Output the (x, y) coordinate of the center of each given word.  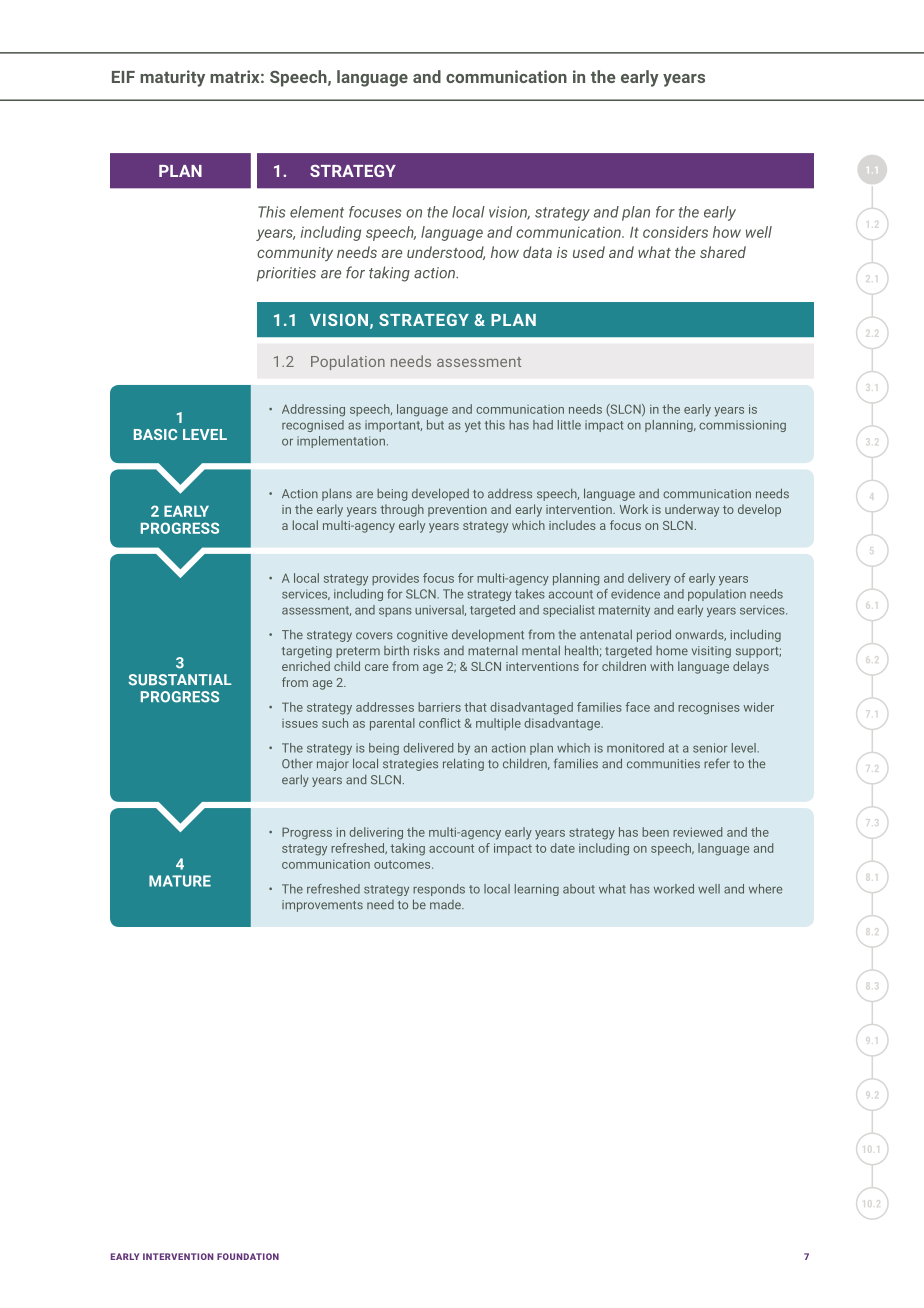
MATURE (180, 881)
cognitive (422, 636)
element (317, 212)
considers (675, 232)
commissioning (742, 426)
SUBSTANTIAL (180, 680)
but (435, 425)
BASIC (155, 434)
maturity (172, 78)
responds (439, 890)
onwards (700, 635)
